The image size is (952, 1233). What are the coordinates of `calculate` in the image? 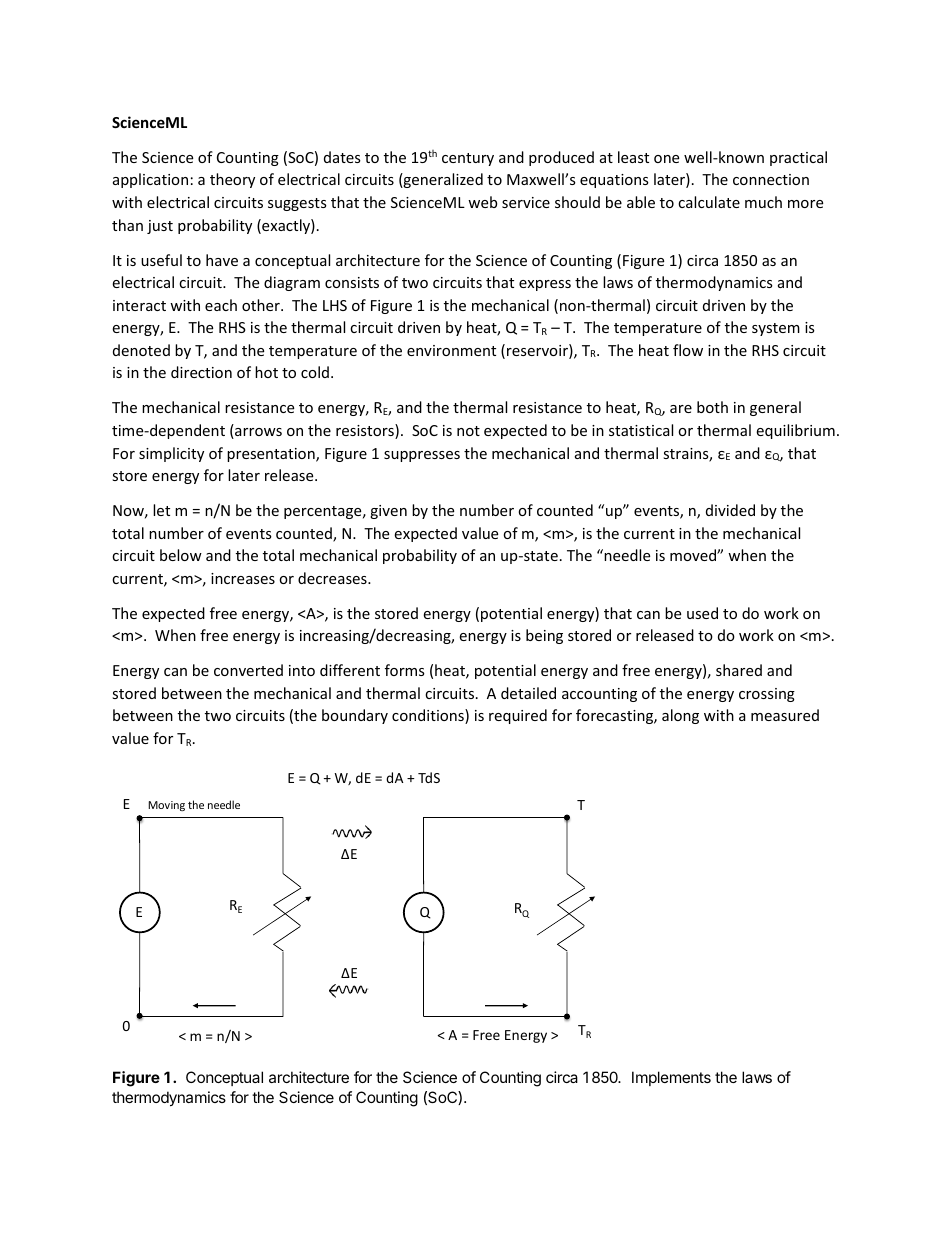 It's located at (709, 202).
